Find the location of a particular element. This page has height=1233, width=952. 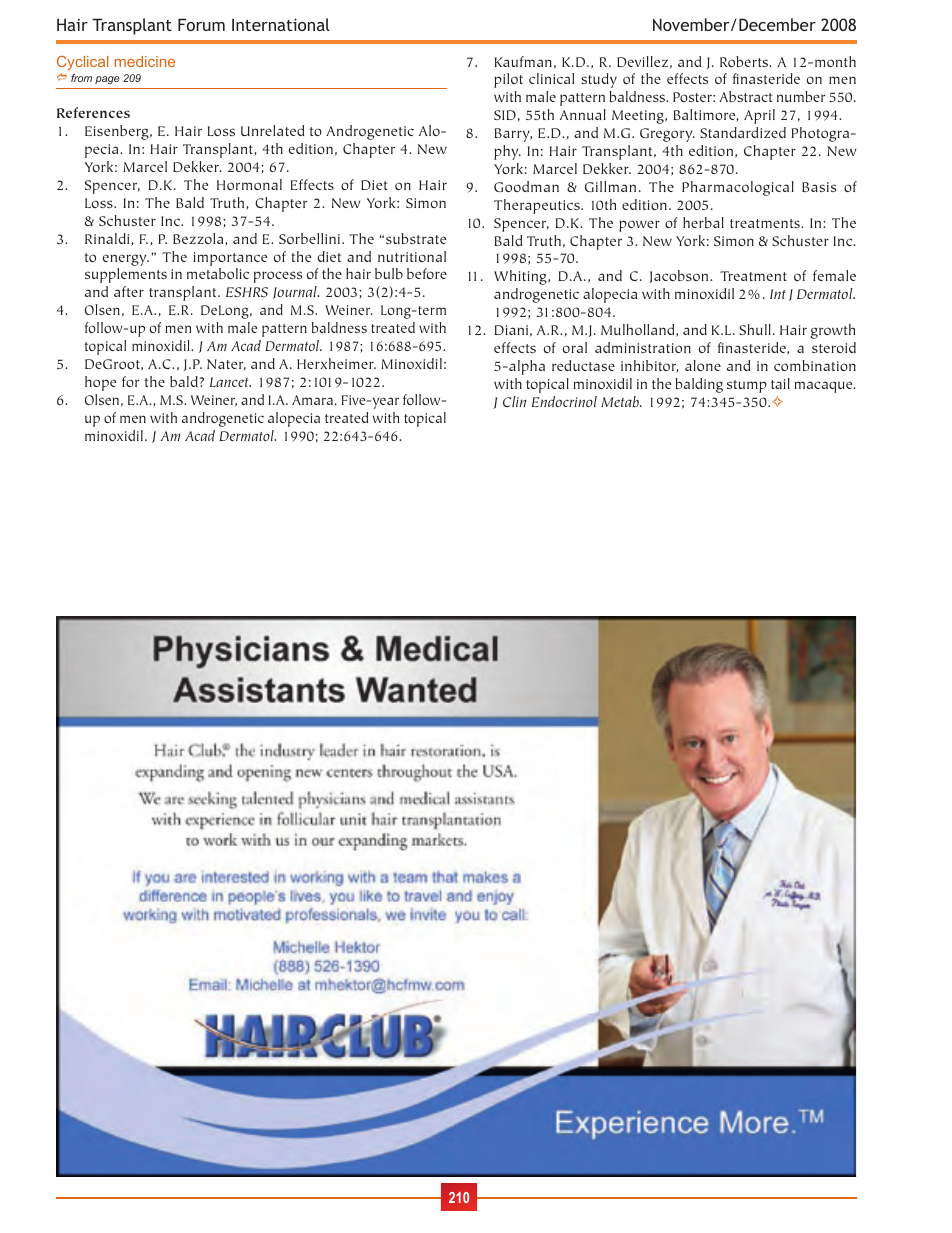

before is located at coordinates (427, 273).
